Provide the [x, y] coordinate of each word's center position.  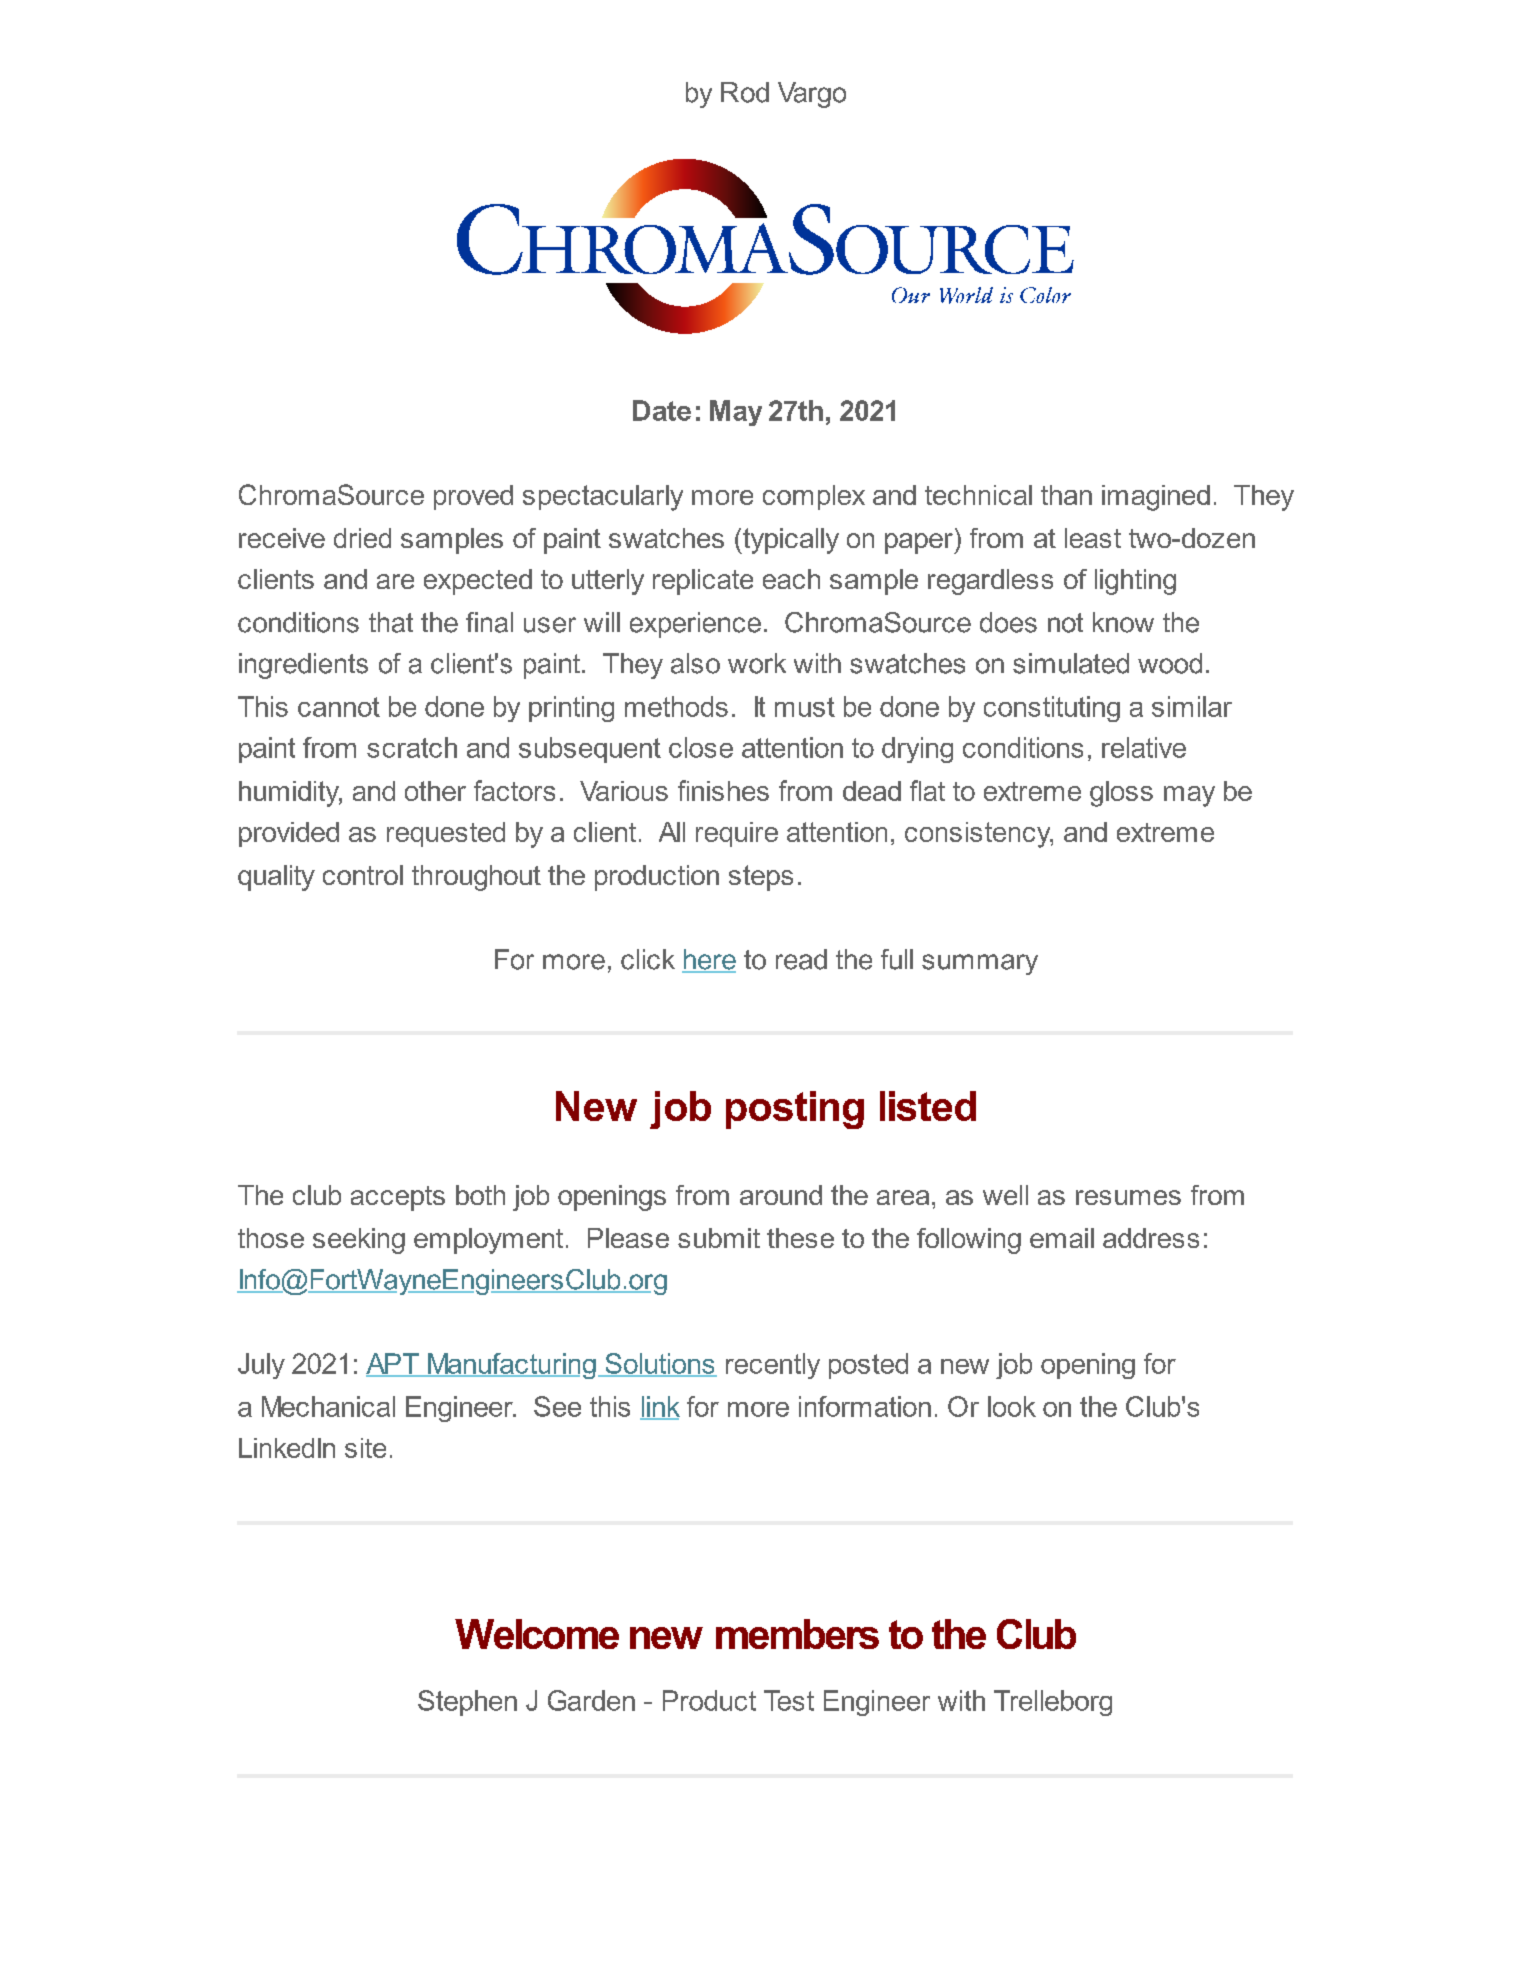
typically [790, 541]
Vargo [812, 95]
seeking [359, 1241]
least [1093, 538]
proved [473, 497]
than [1066, 495]
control [363, 875]
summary [980, 964]
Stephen [467, 1703]
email [1062, 1238]
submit [719, 1238]
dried [362, 538]
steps [761, 878]
